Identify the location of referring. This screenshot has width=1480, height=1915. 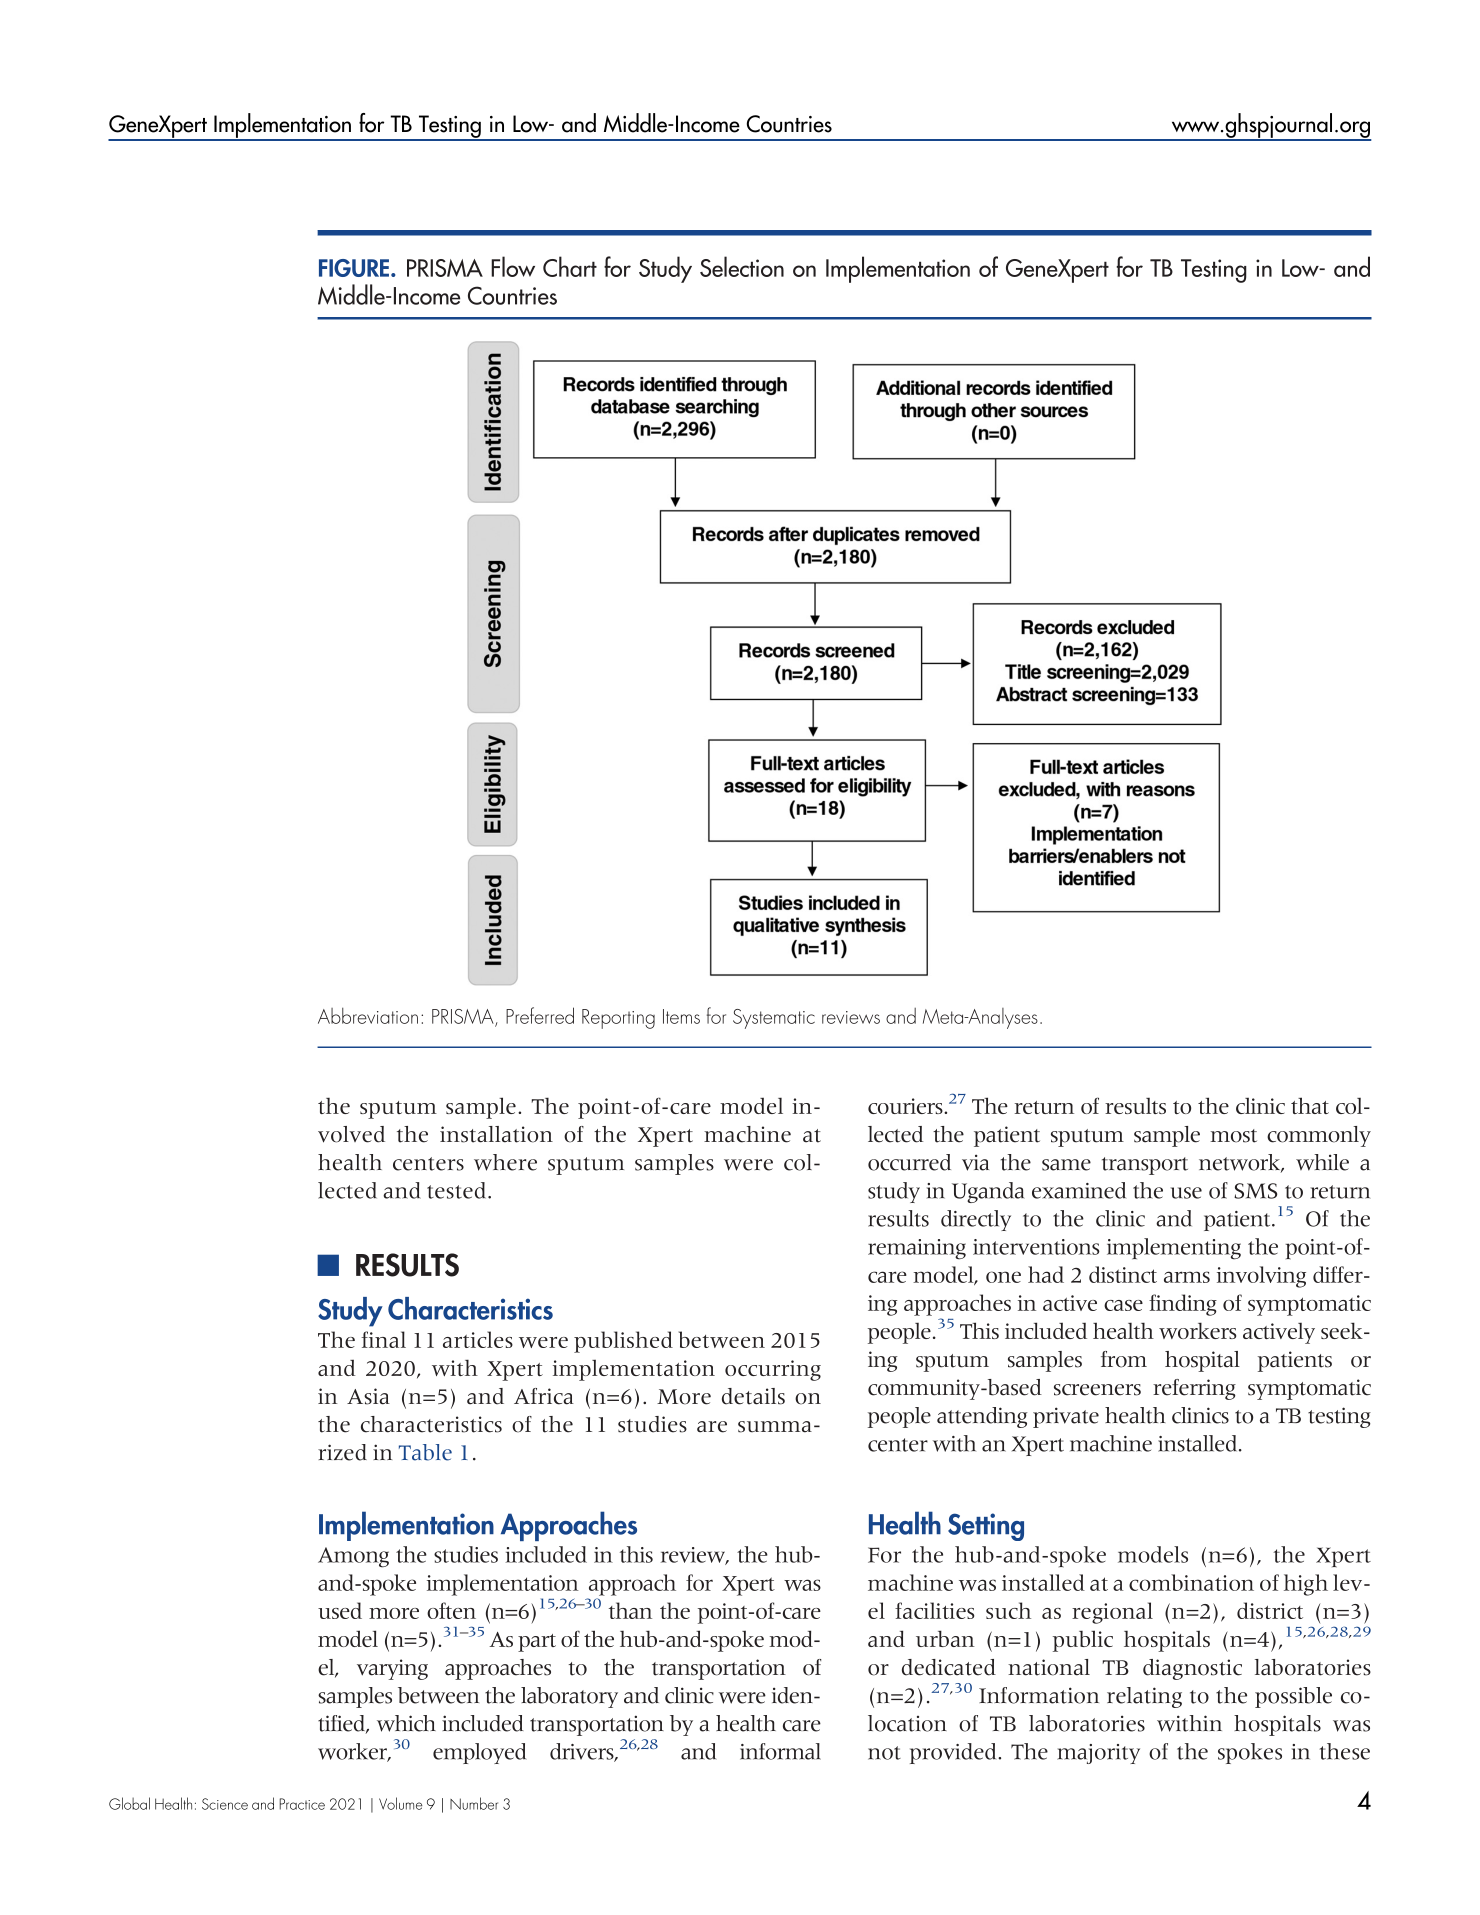
(1194, 1389).
